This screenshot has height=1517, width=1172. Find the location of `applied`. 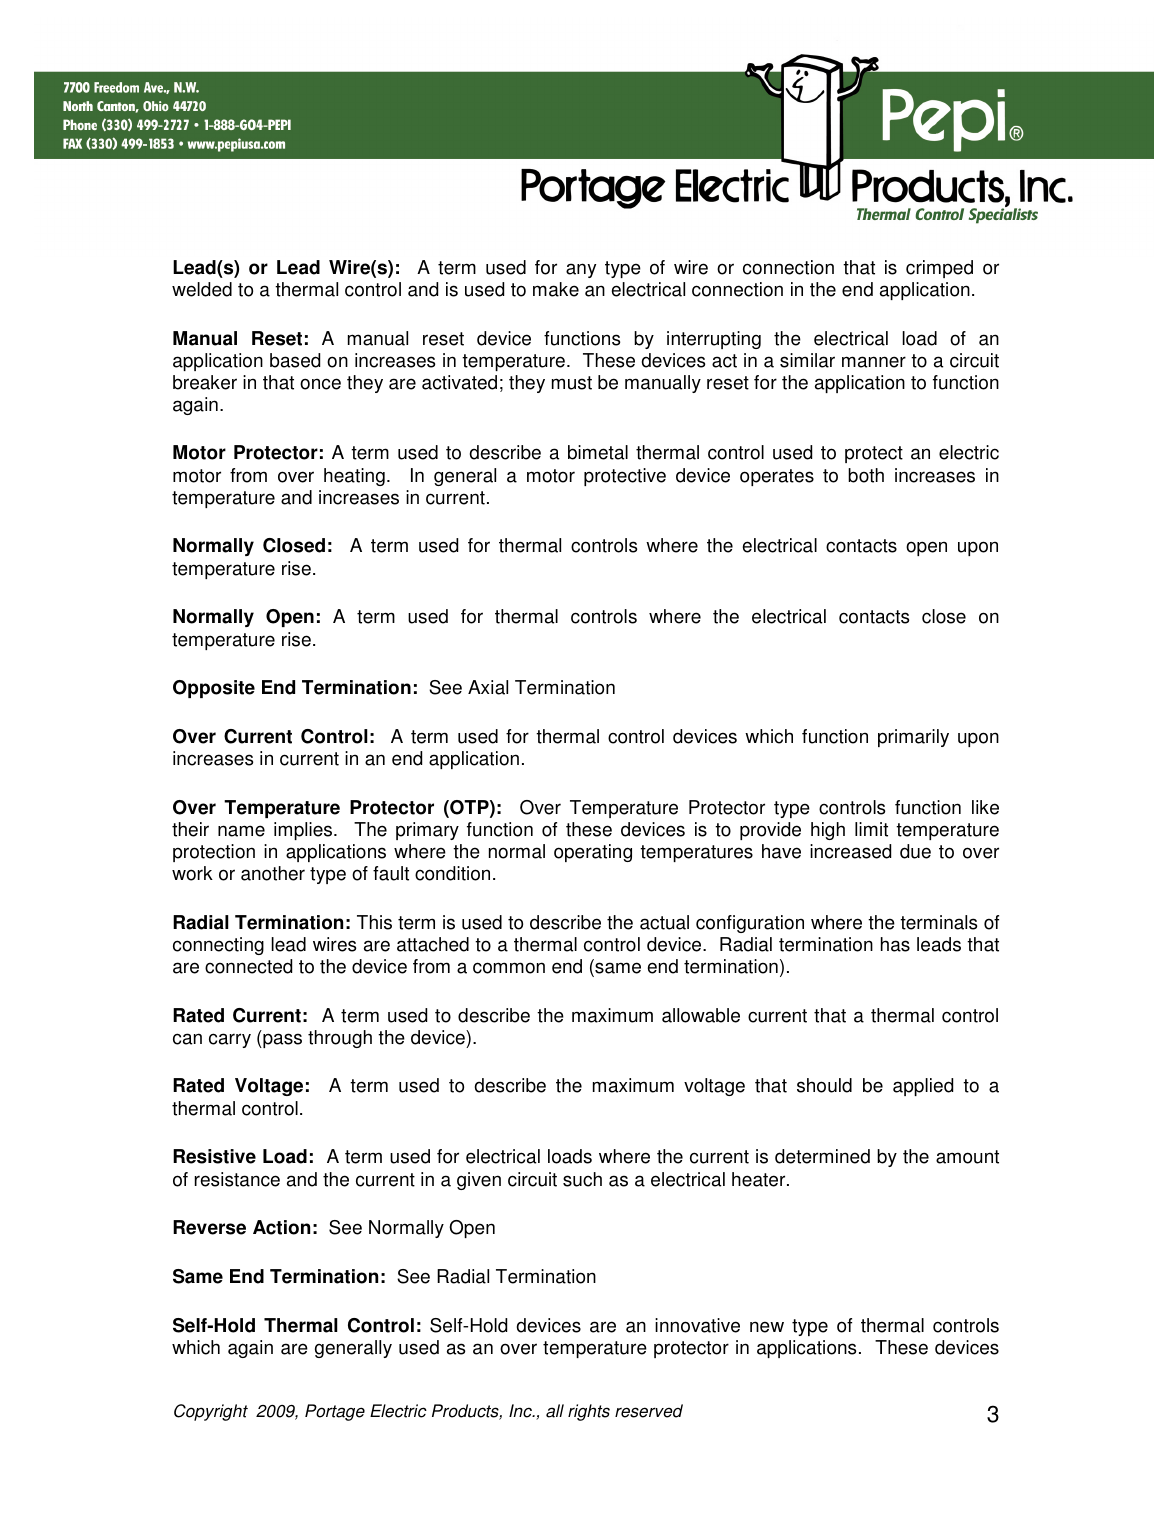

applied is located at coordinates (923, 1087).
